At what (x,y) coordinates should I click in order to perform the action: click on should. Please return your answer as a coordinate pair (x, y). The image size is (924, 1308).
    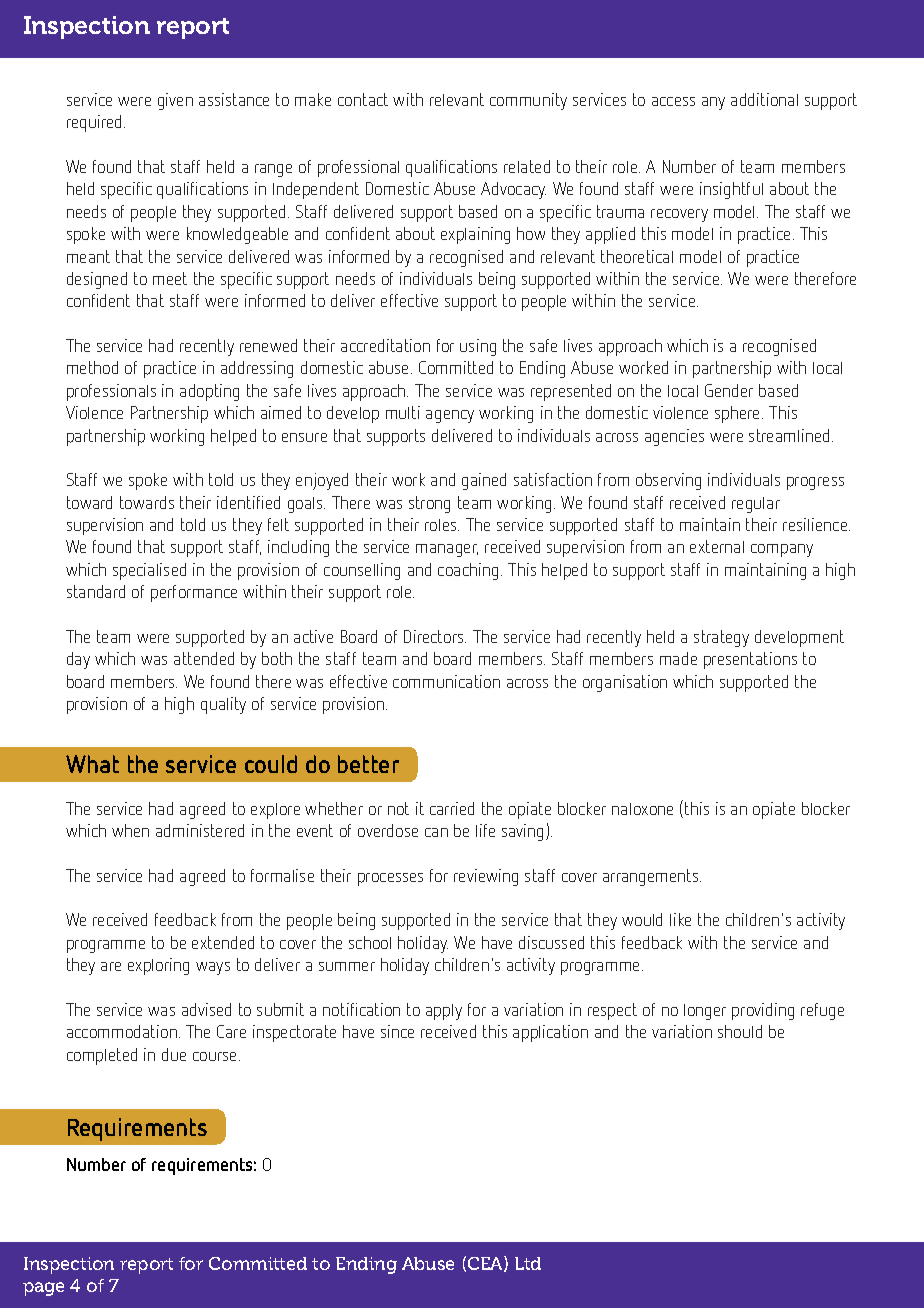
    Looking at the image, I should click on (740, 1031).
